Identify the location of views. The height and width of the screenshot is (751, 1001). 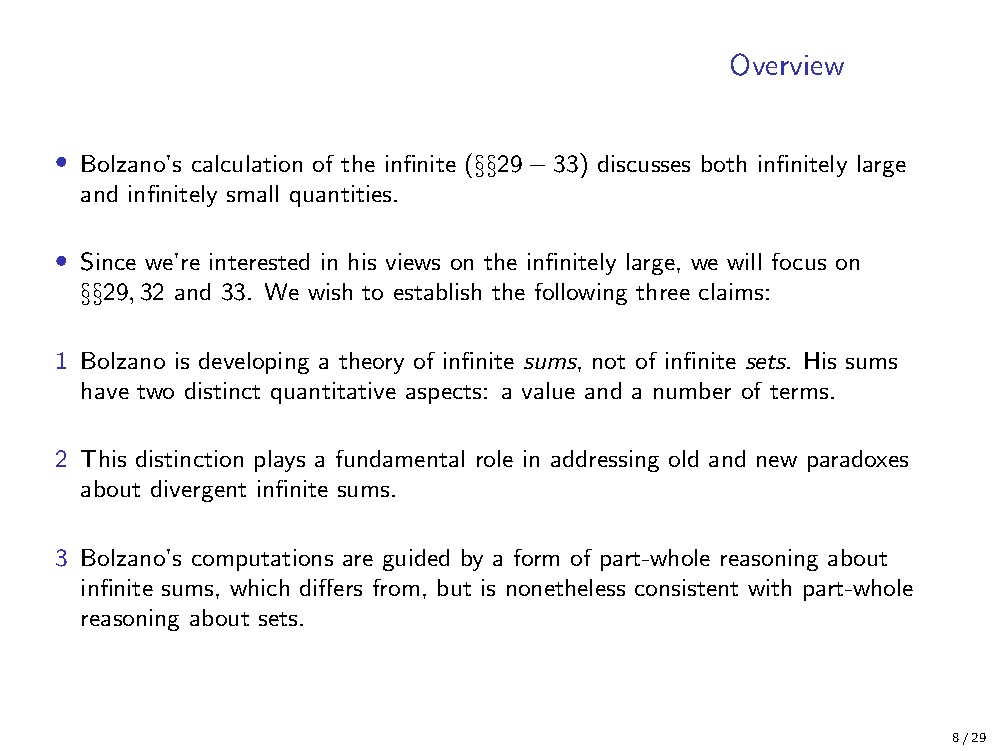
(413, 261).
